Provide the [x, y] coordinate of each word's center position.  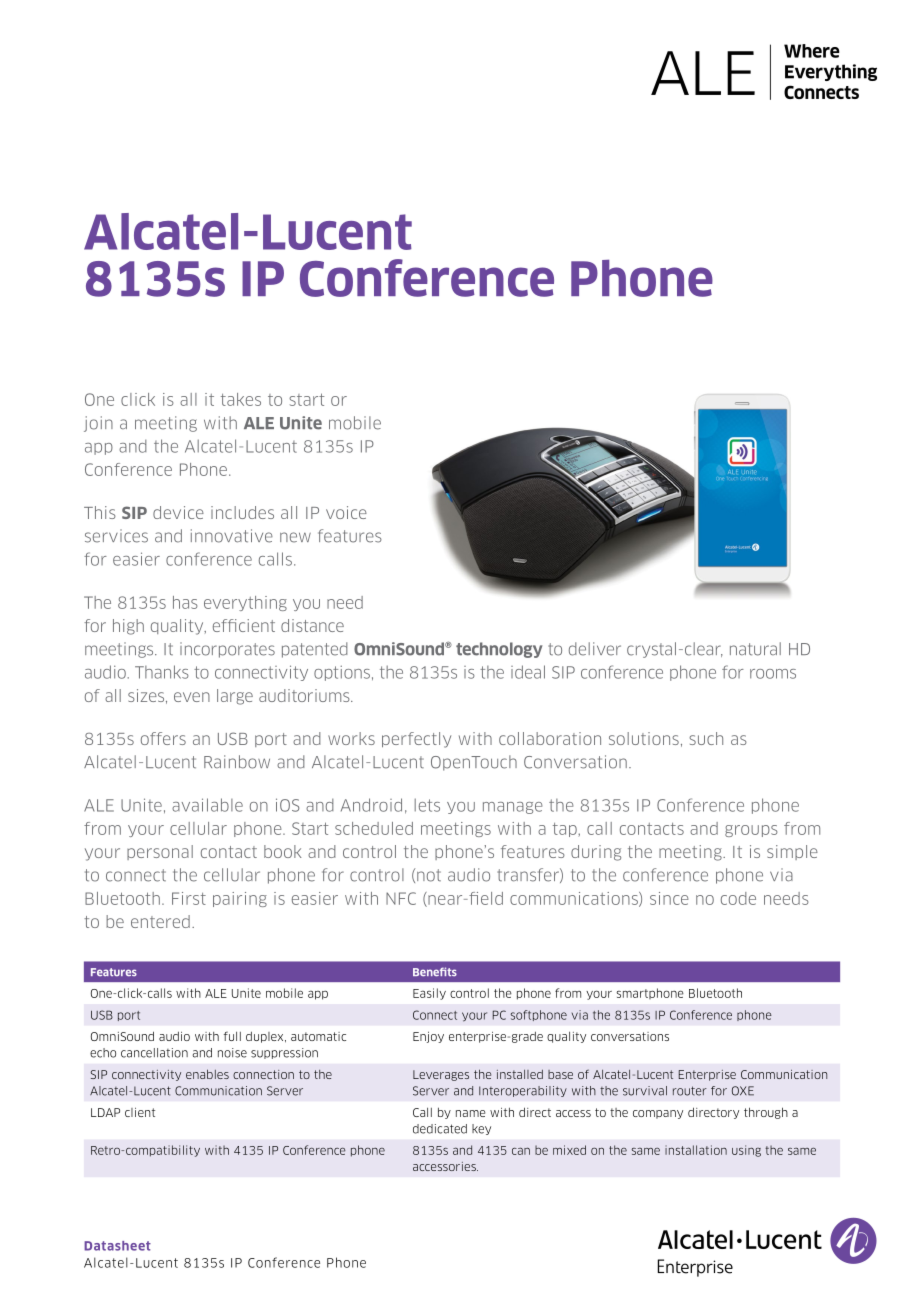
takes [241, 399]
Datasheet [117, 1246]
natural [755, 649]
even [192, 697]
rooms [773, 674]
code [738, 898]
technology [499, 650]
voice [346, 512]
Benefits [435, 971]
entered [160, 921]
